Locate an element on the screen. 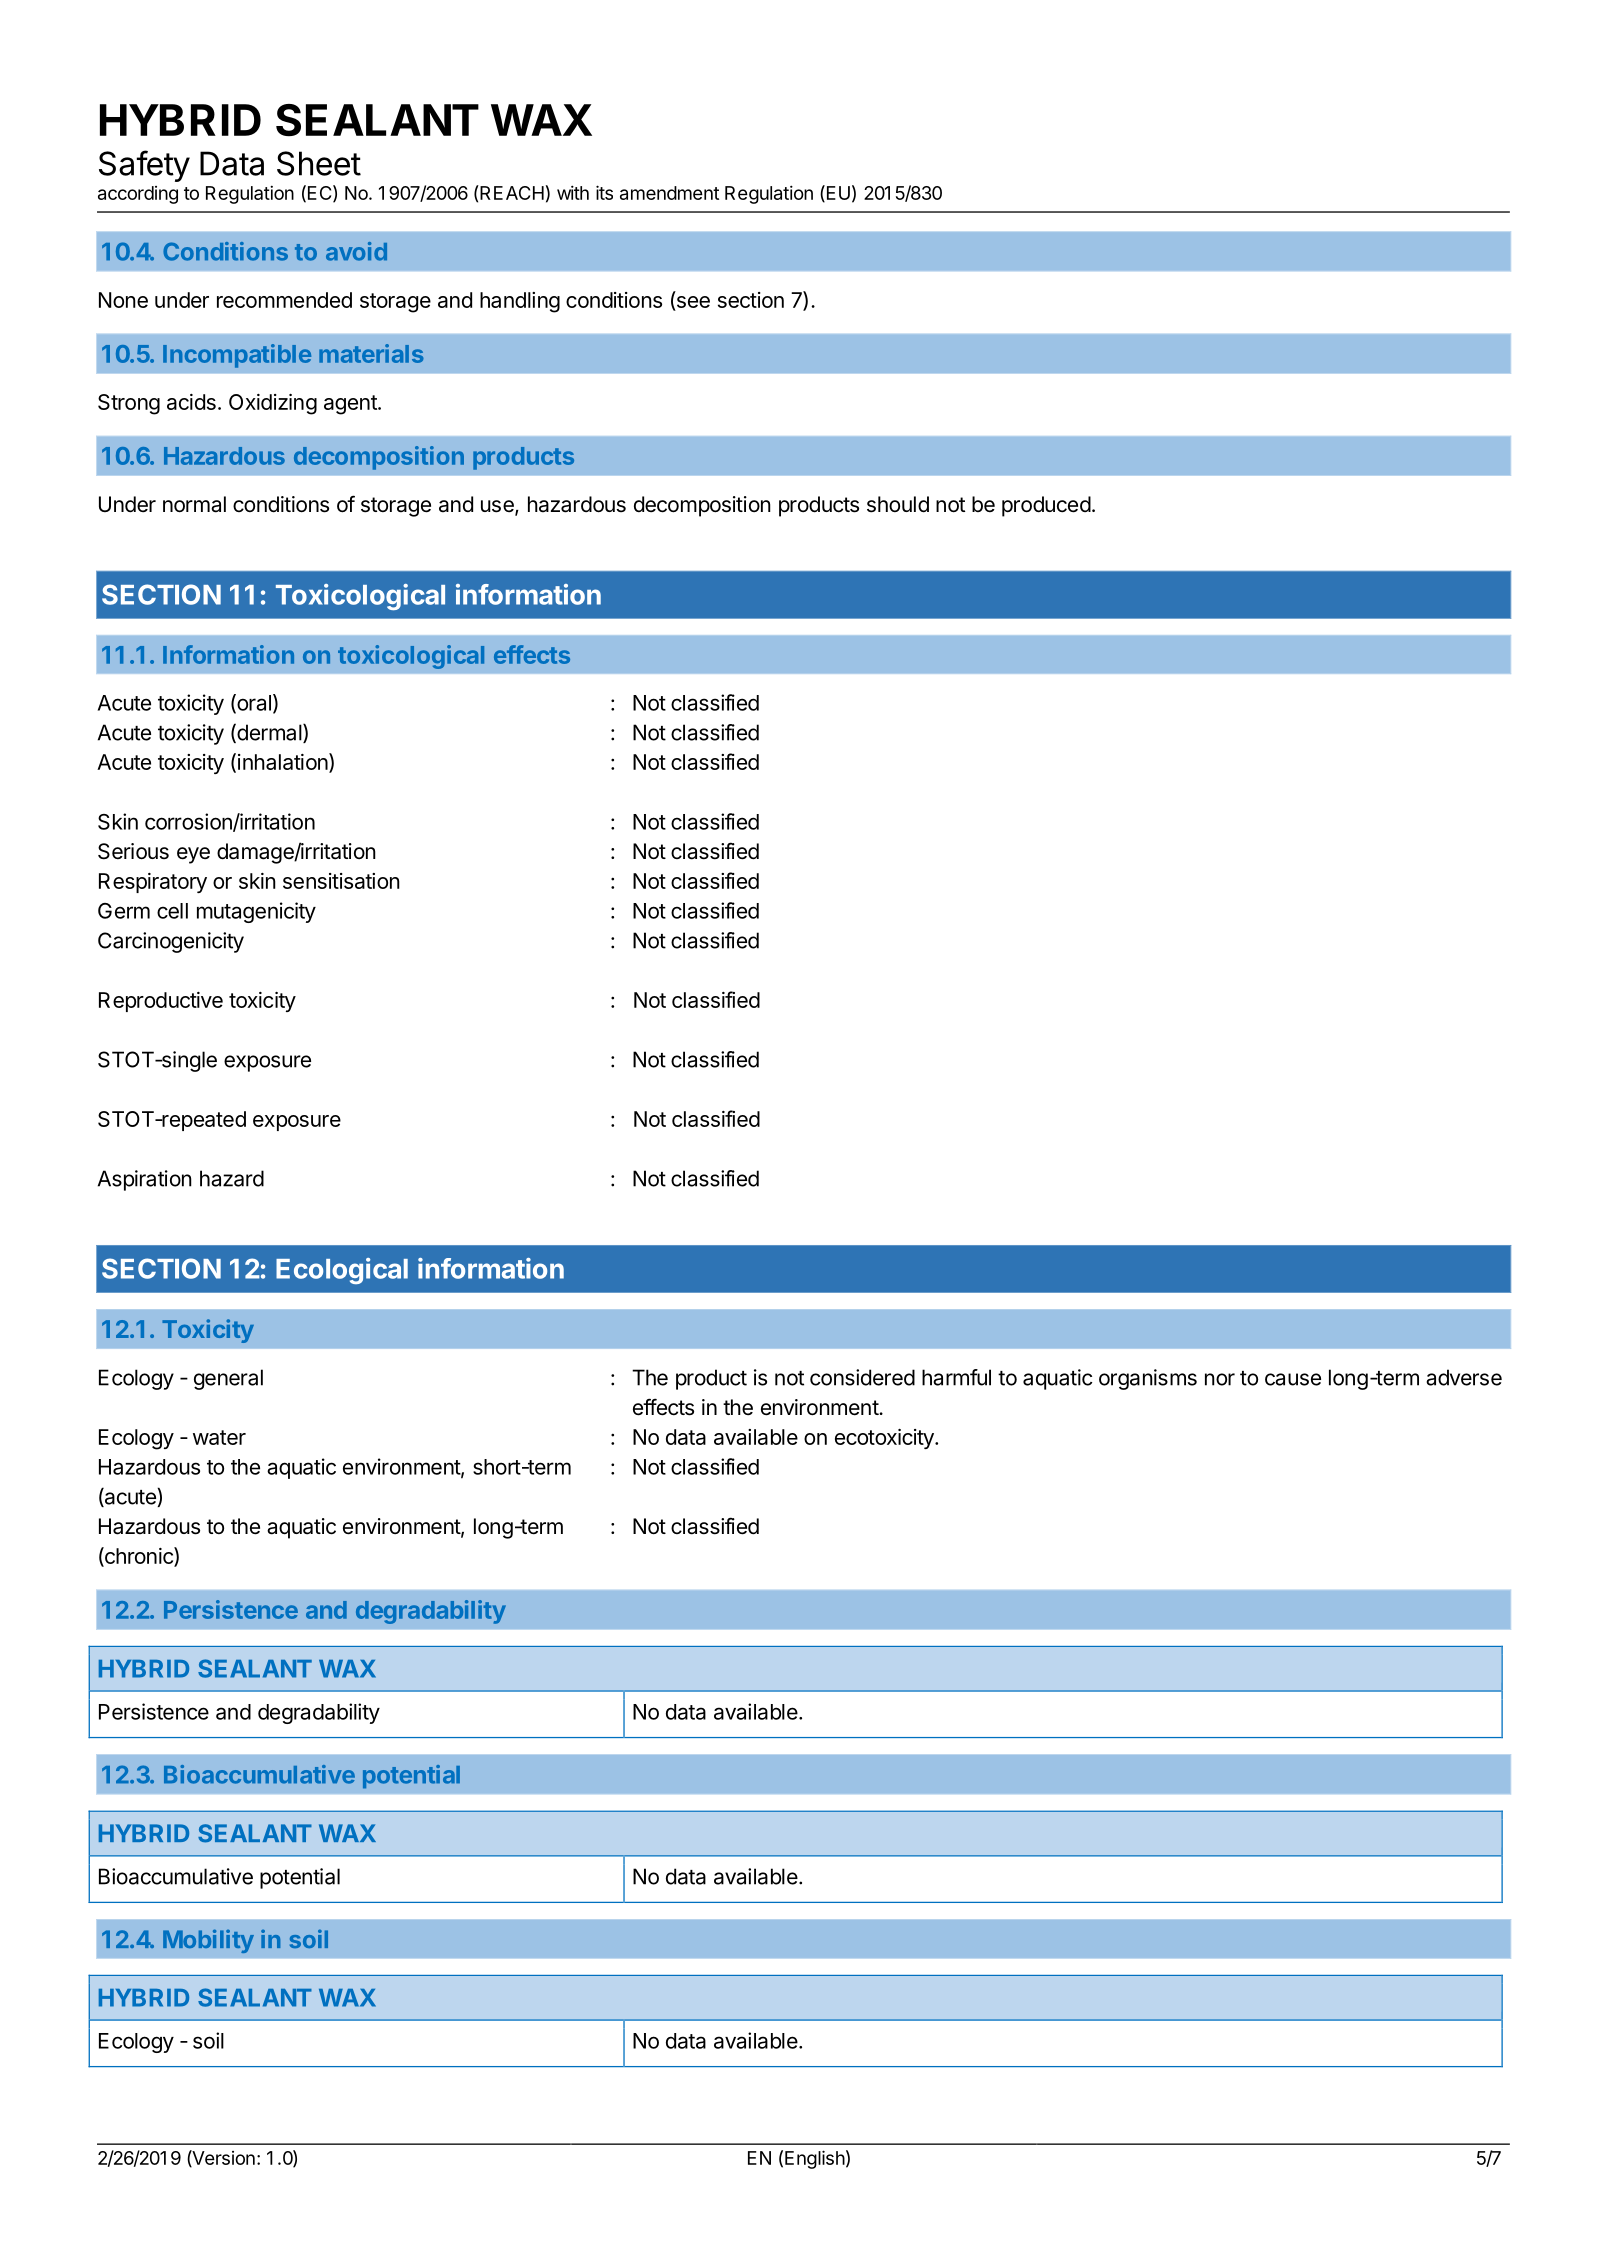 Image resolution: width=1603 pixels, height=2267 pixels. oral is located at coordinates (253, 703).
